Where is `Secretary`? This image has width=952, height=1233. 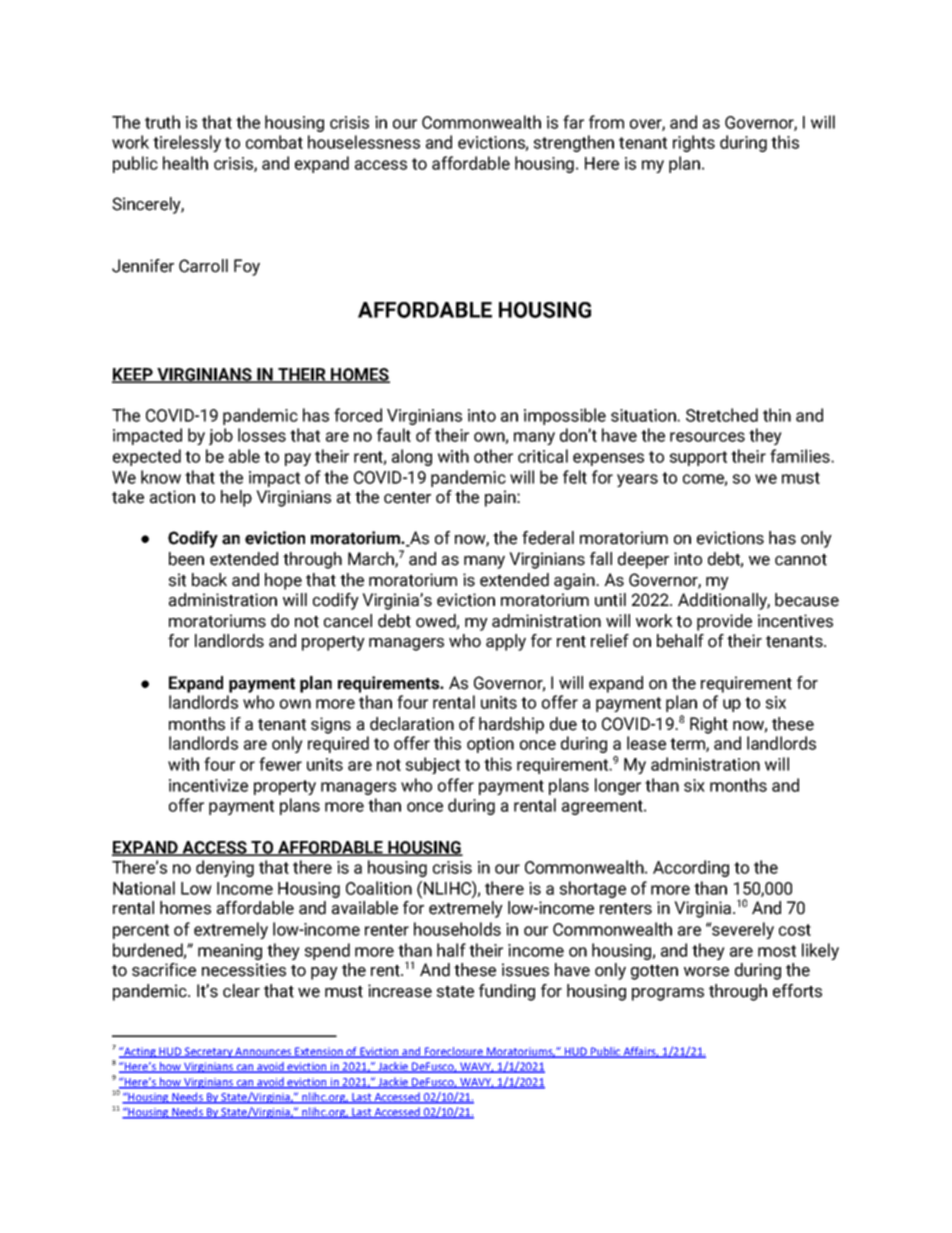
Secretary is located at coordinates (208, 1052).
